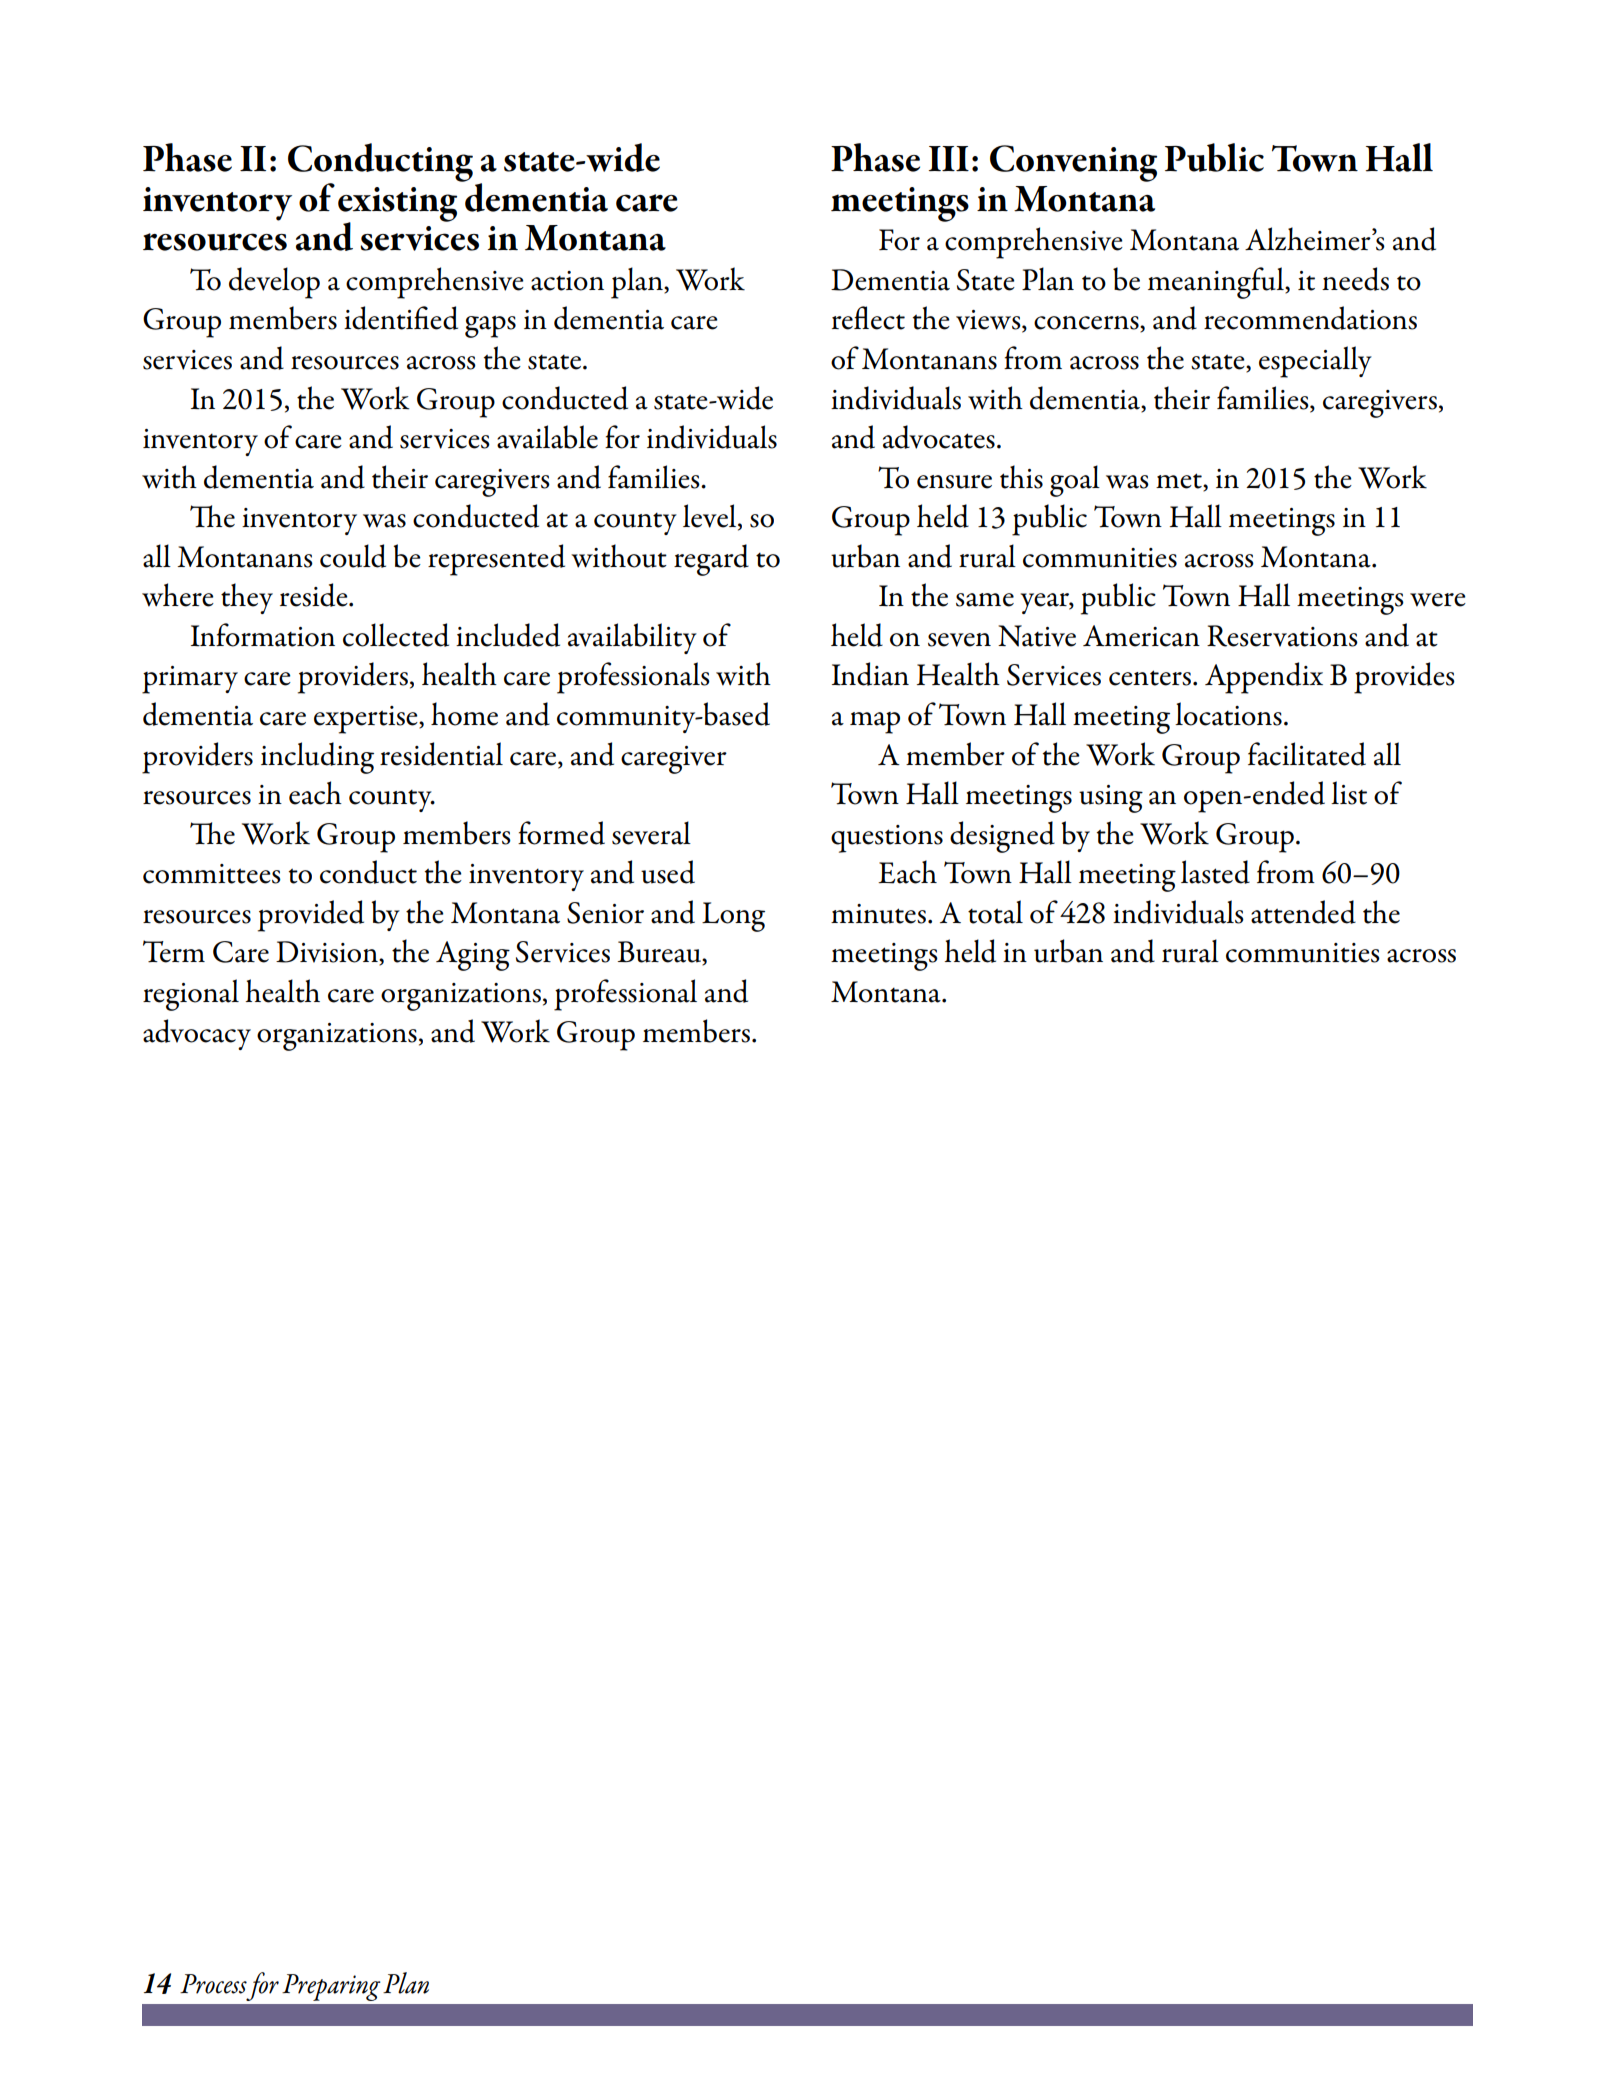 Image resolution: width=1614 pixels, height=2089 pixels. I want to click on reflect, so click(868, 318).
